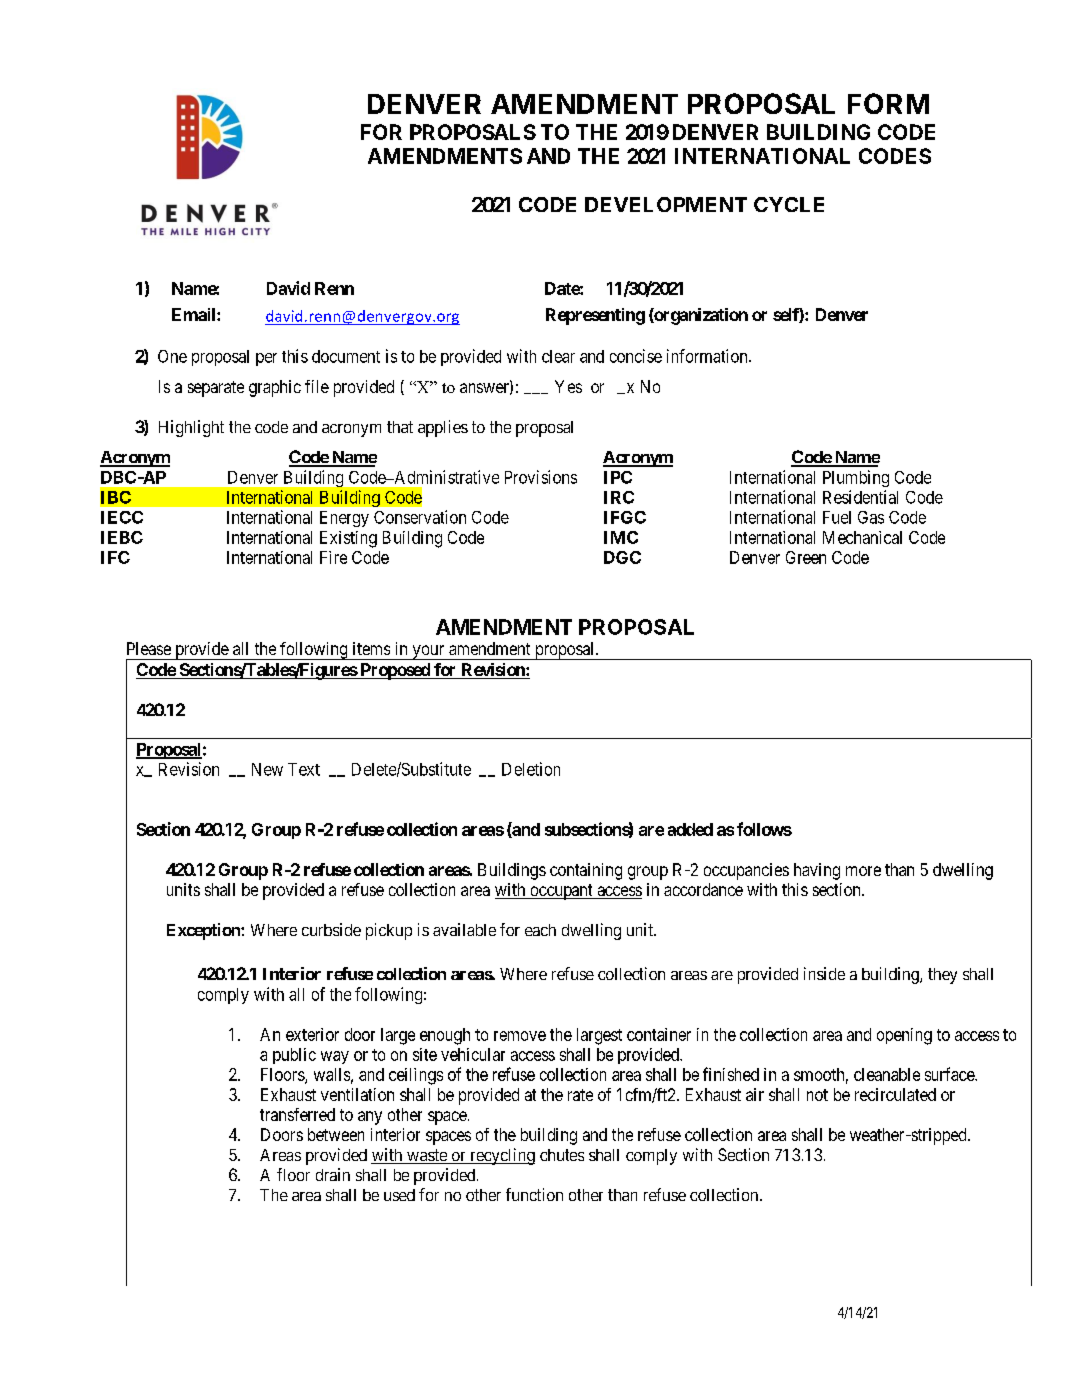 The width and height of the page is (1068, 1383). Describe the element at coordinates (817, 1095) in the page. I see `not` at that location.
